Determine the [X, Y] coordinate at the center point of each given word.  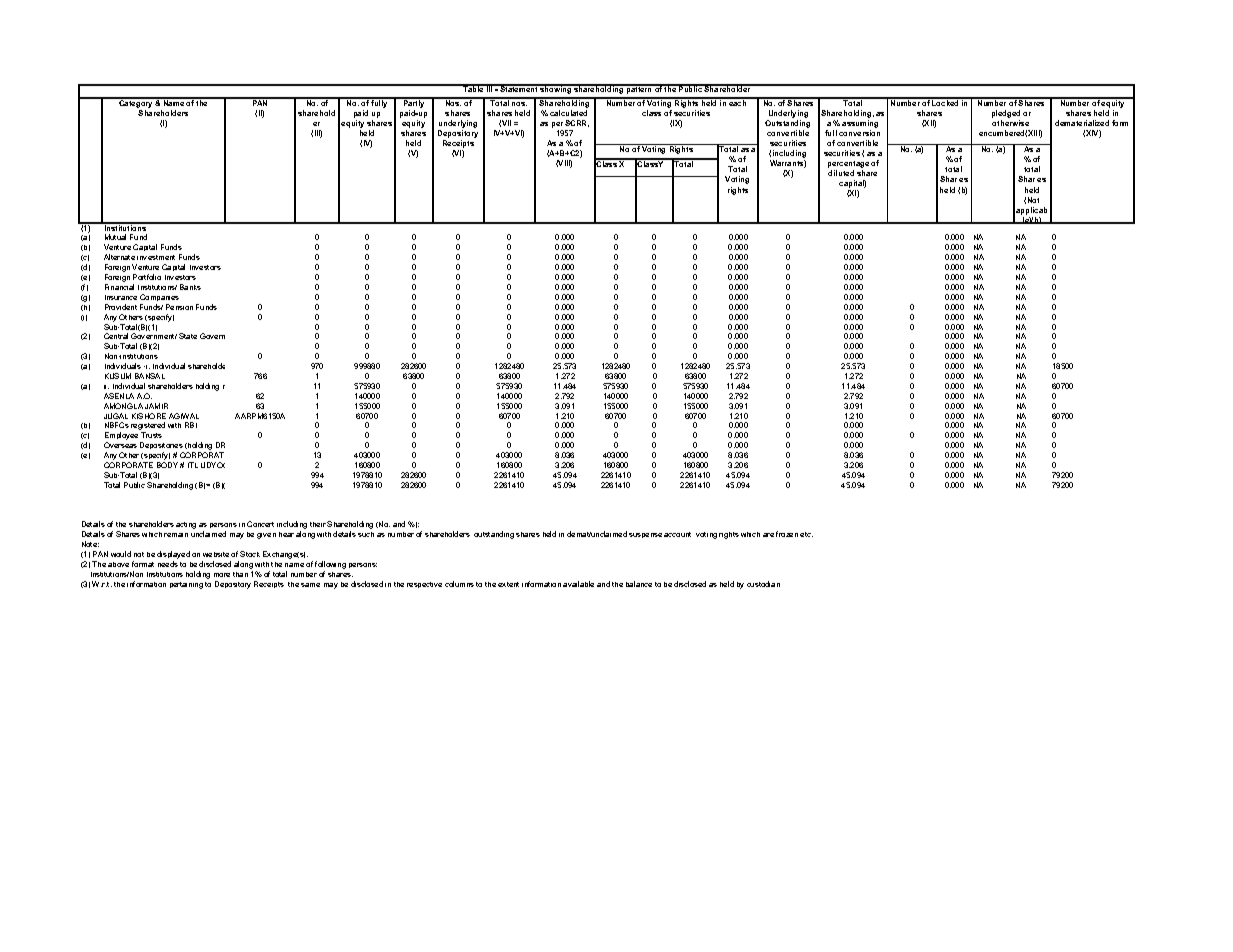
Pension [179, 307]
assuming [860, 124]
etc [806, 534]
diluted [841, 173]
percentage [848, 166]
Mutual [115, 237]
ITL [193, 465]
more [222, 575]
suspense [645, 535]
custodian [763, 584]
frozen [787, 534]
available [578, 584]
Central [116, 336]
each [738, 102]
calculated [568, 113]
